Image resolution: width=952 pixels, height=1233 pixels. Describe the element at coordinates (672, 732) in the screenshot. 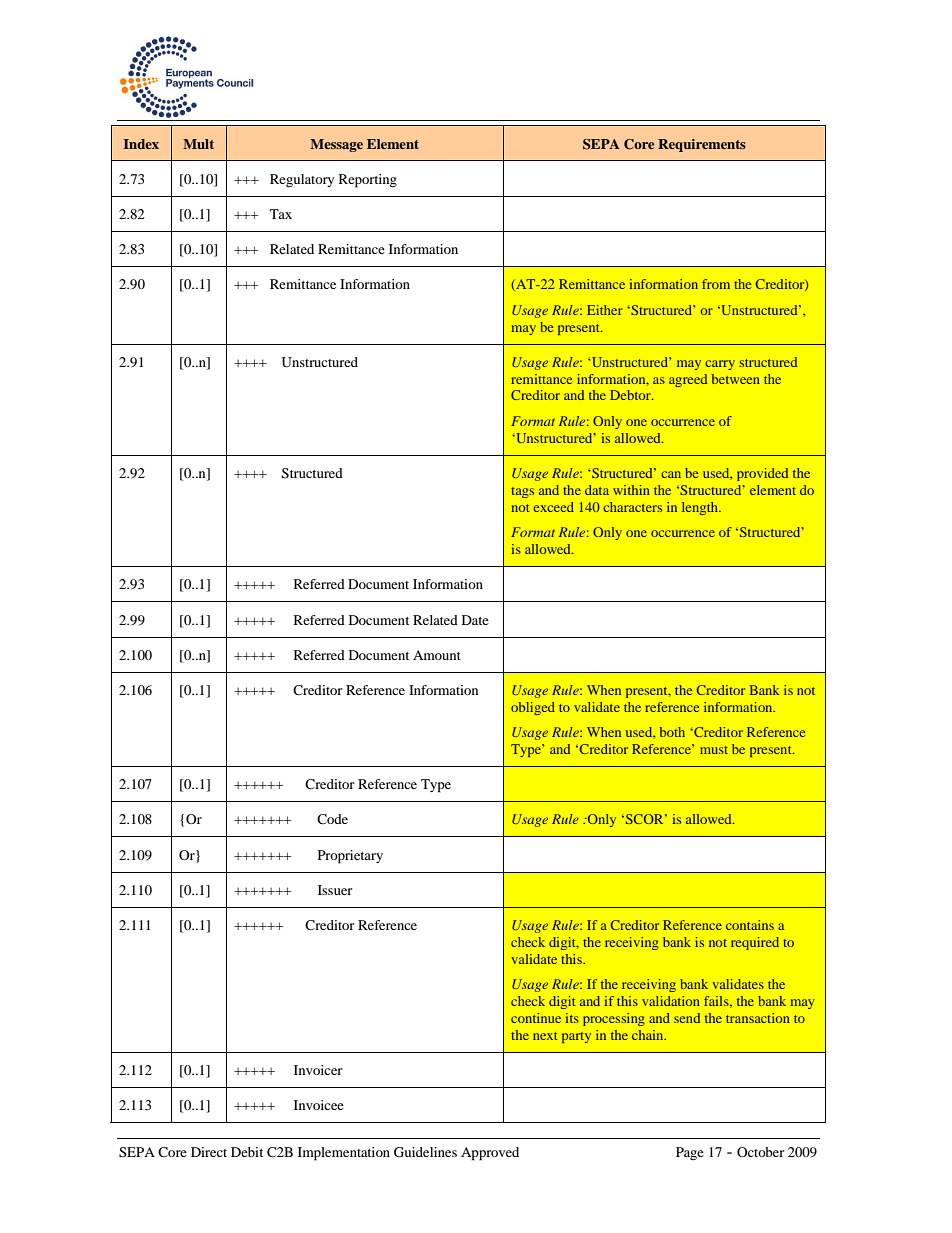

I see `both` at that location.
